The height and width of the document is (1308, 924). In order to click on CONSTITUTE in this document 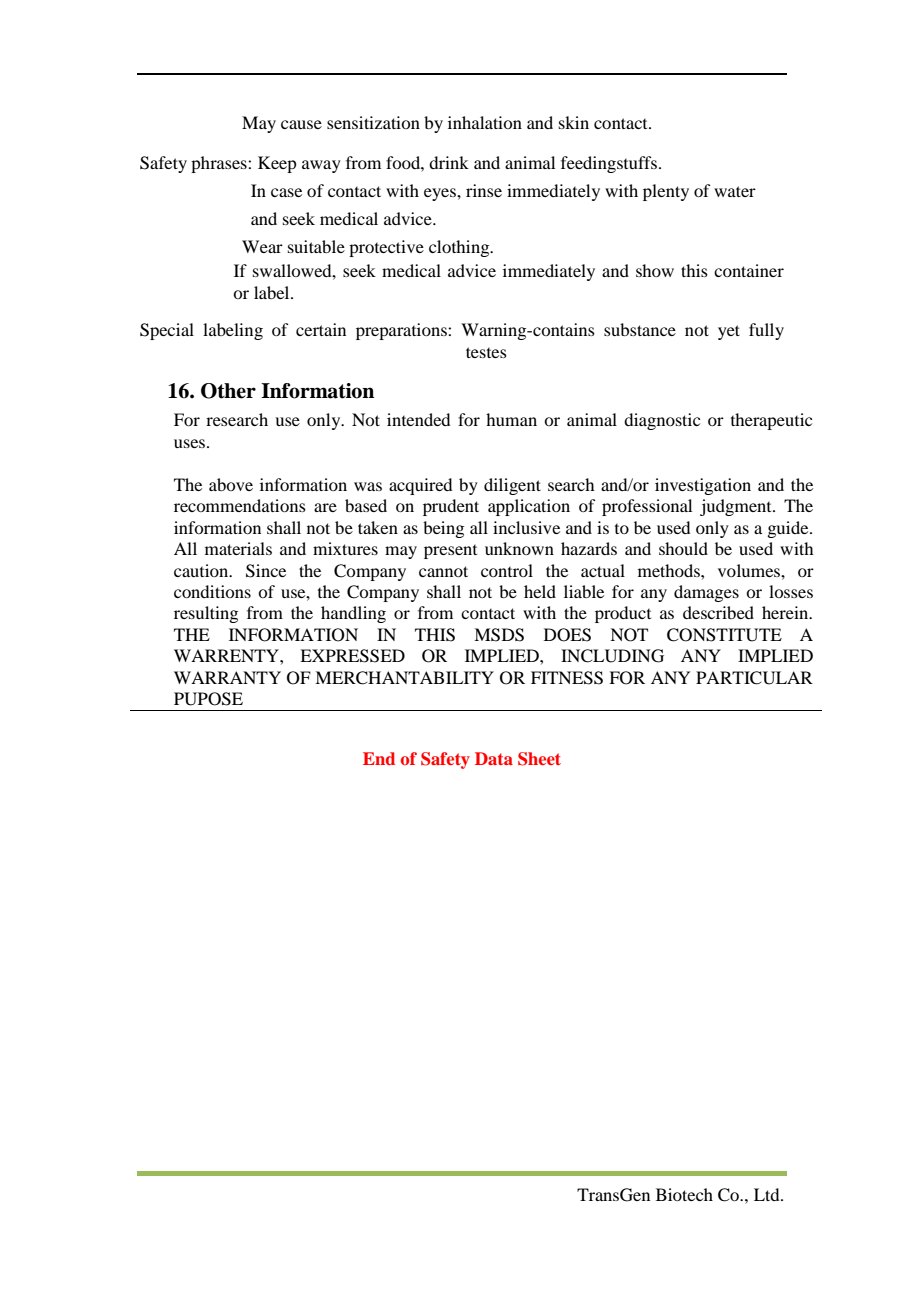, I will do `click(724, 635)`.
